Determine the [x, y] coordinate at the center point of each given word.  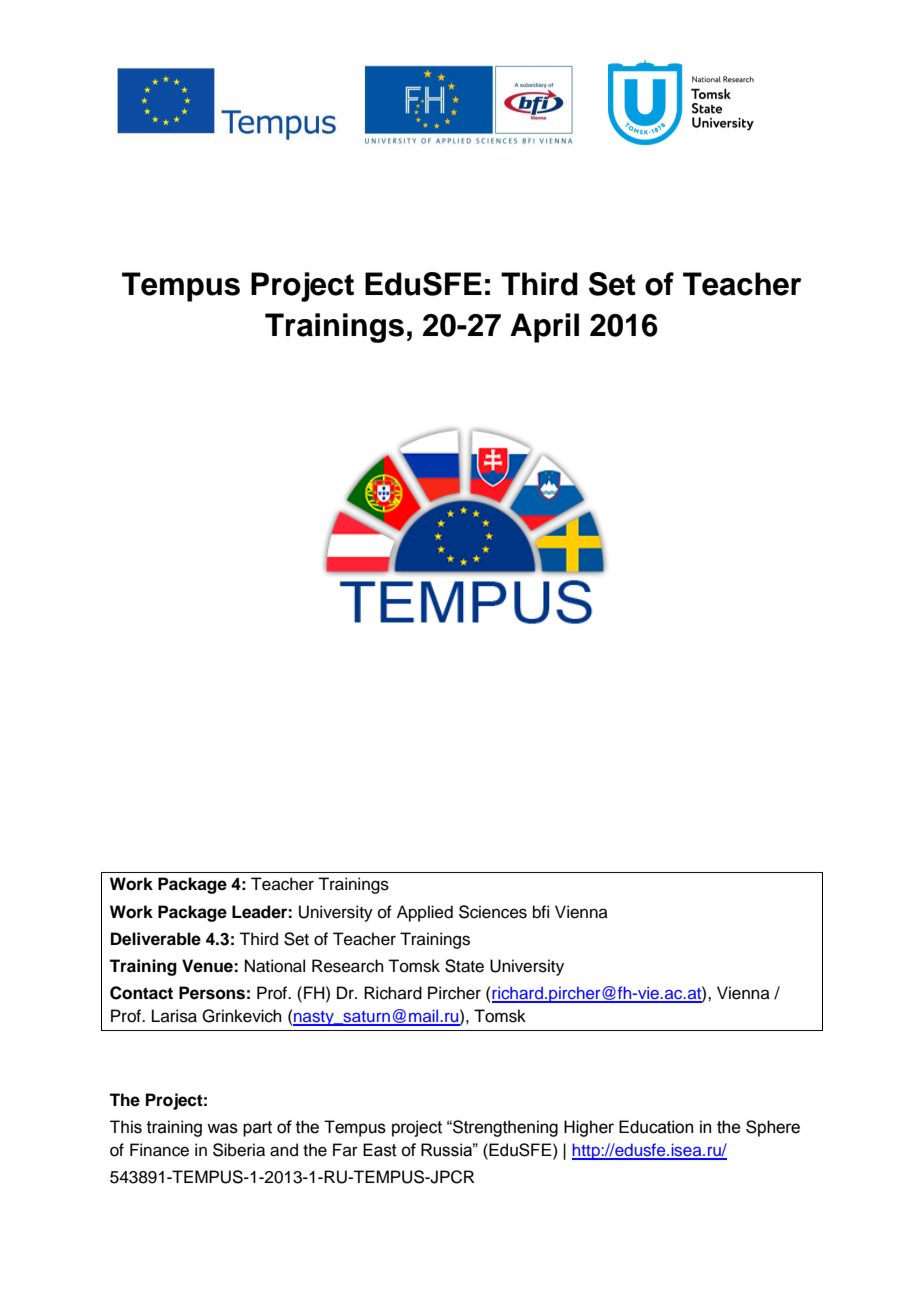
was [222, 1128]
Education [656, 1127]
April [544, 328]
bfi [541, 912]
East [380, 1150]
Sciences [493, 912]
